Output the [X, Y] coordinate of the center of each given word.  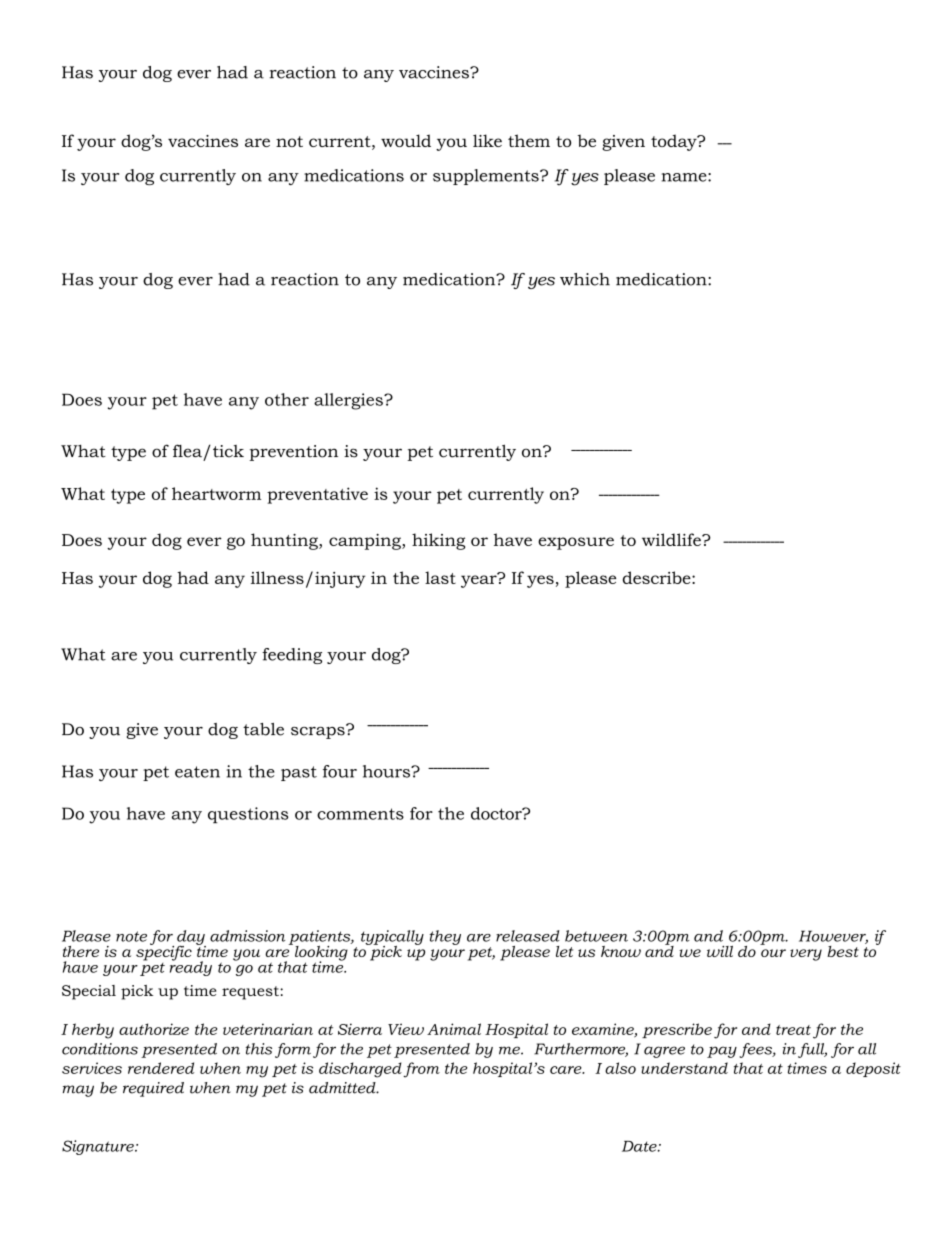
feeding [292, 656]
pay [722, 1052]
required [153, 1089]
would [406, 140]
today [675, 142]
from [421, 1070]
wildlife [672, 539]
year [480, 580]
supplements [487, 177]
